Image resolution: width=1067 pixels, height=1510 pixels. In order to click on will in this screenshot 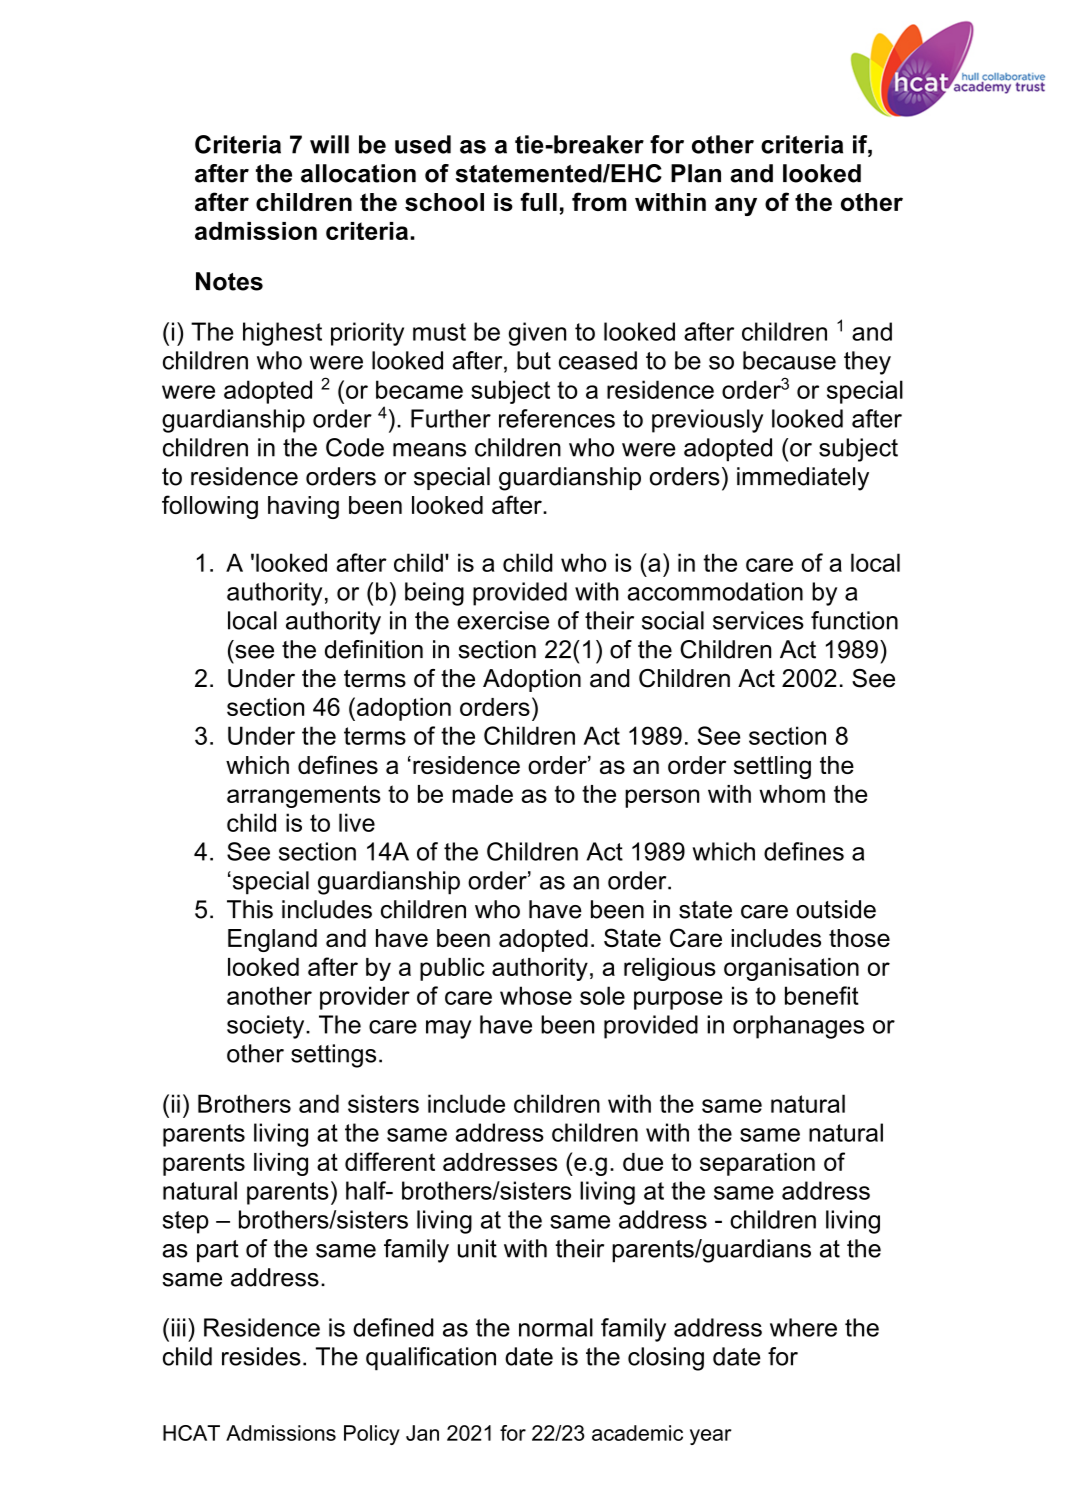, I will do `click(329, 144)`.
